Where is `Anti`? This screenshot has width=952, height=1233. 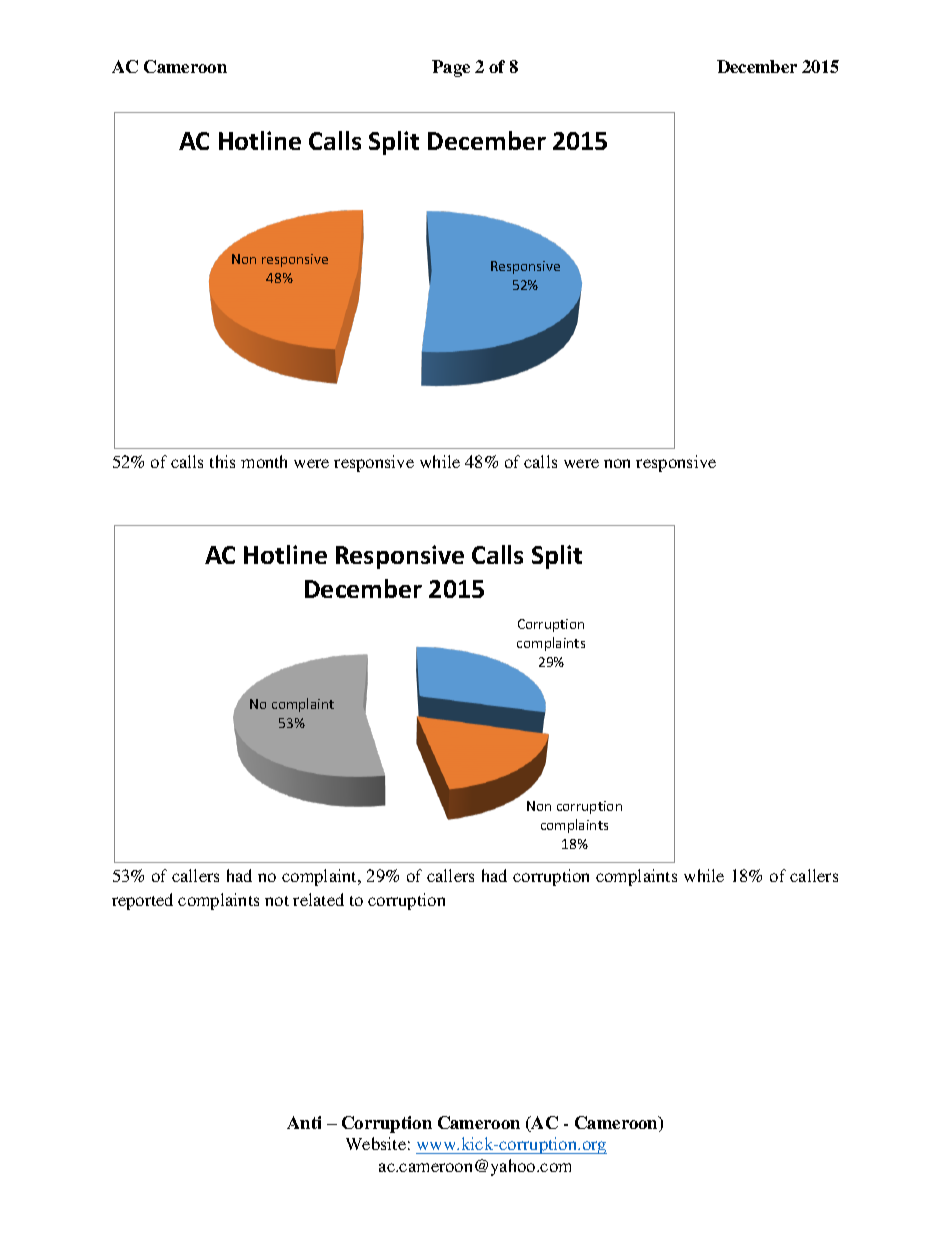 Anti is located at coordinates (304, 1122).
